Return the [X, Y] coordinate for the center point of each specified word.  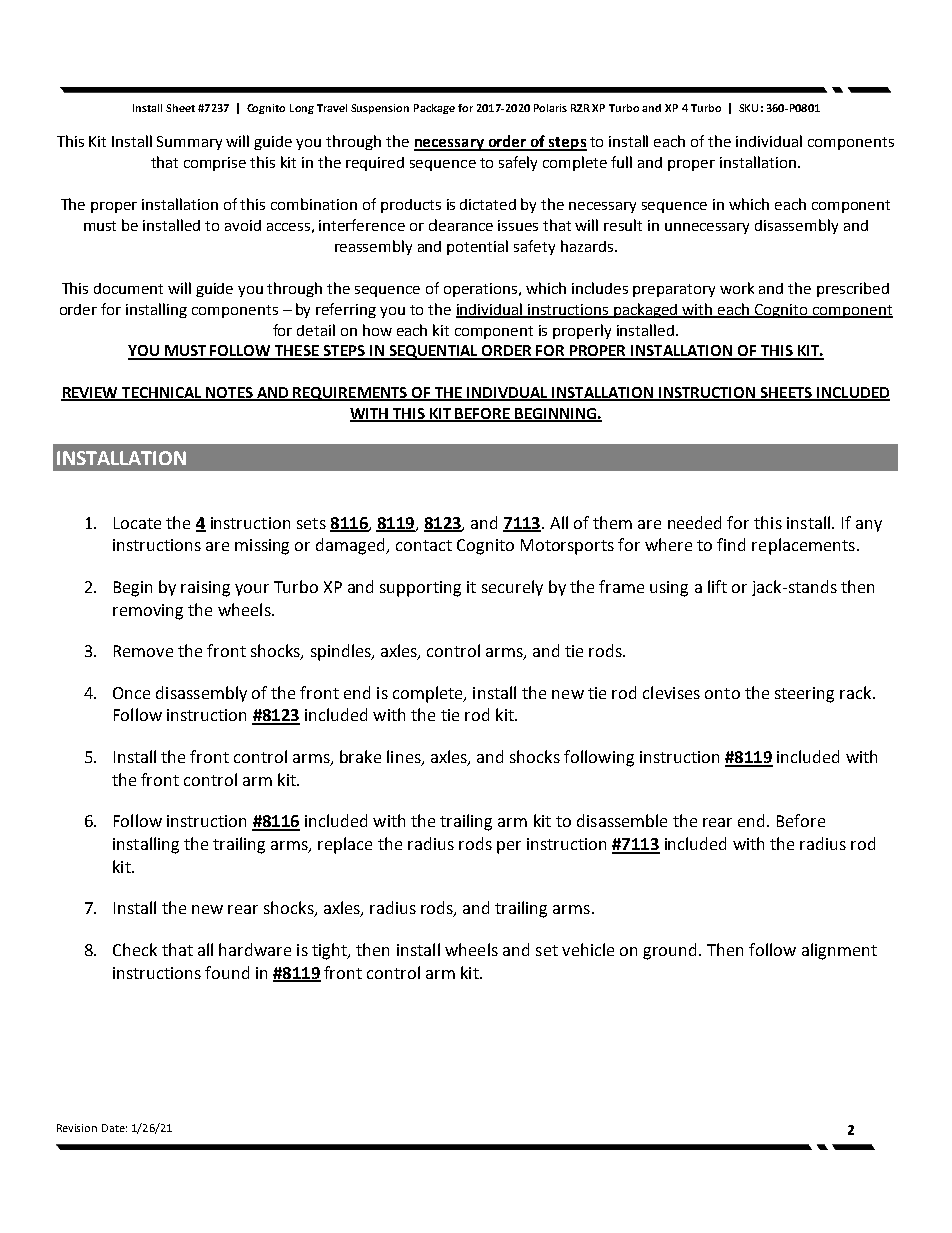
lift [717, 586]
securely [512, 588]
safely [518, 163]
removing [148, 612]
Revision [77, 1128]
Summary [189, 143]
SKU [748, 108]
